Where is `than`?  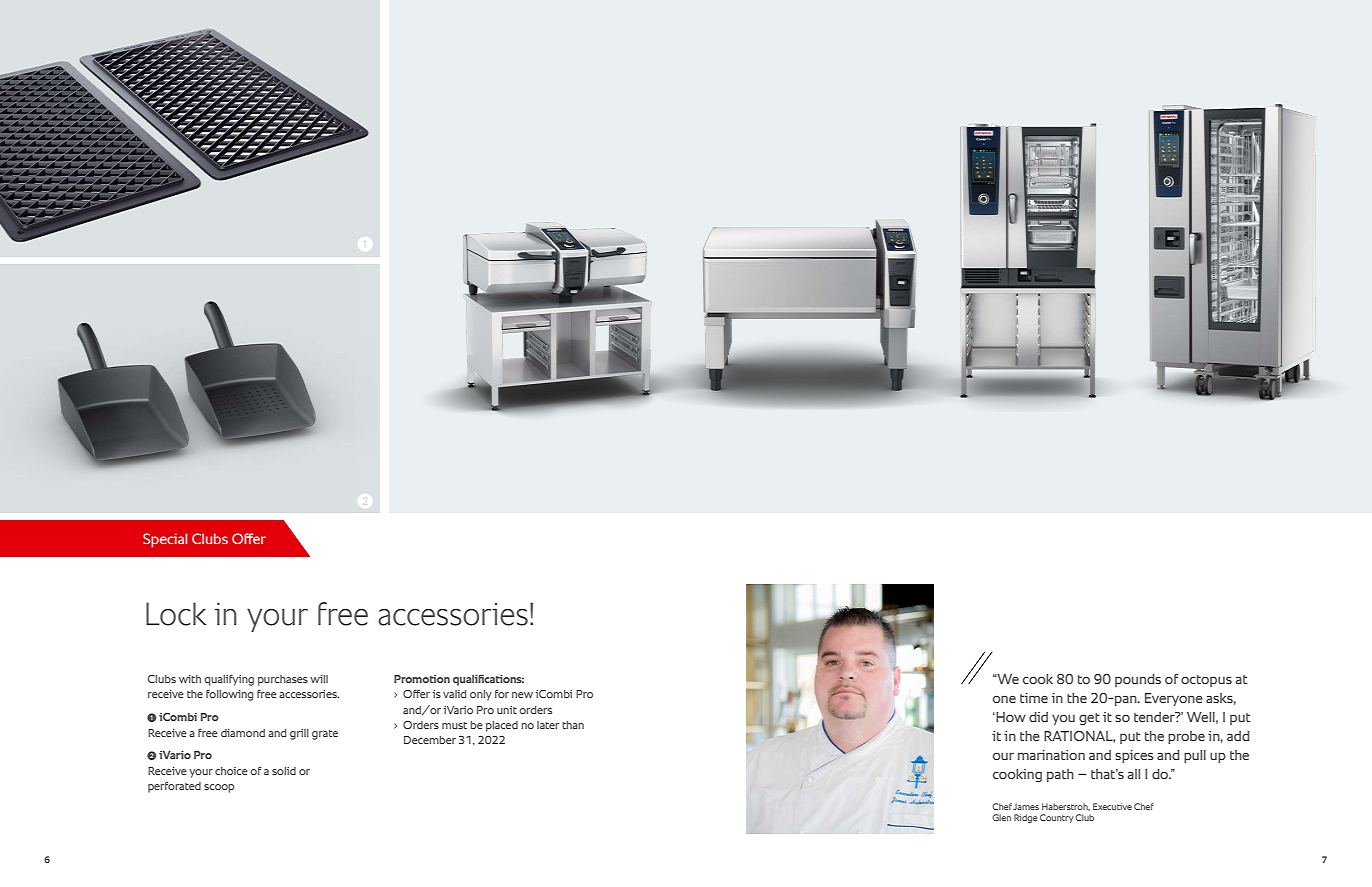
than is located at coordinates (573, 725).
